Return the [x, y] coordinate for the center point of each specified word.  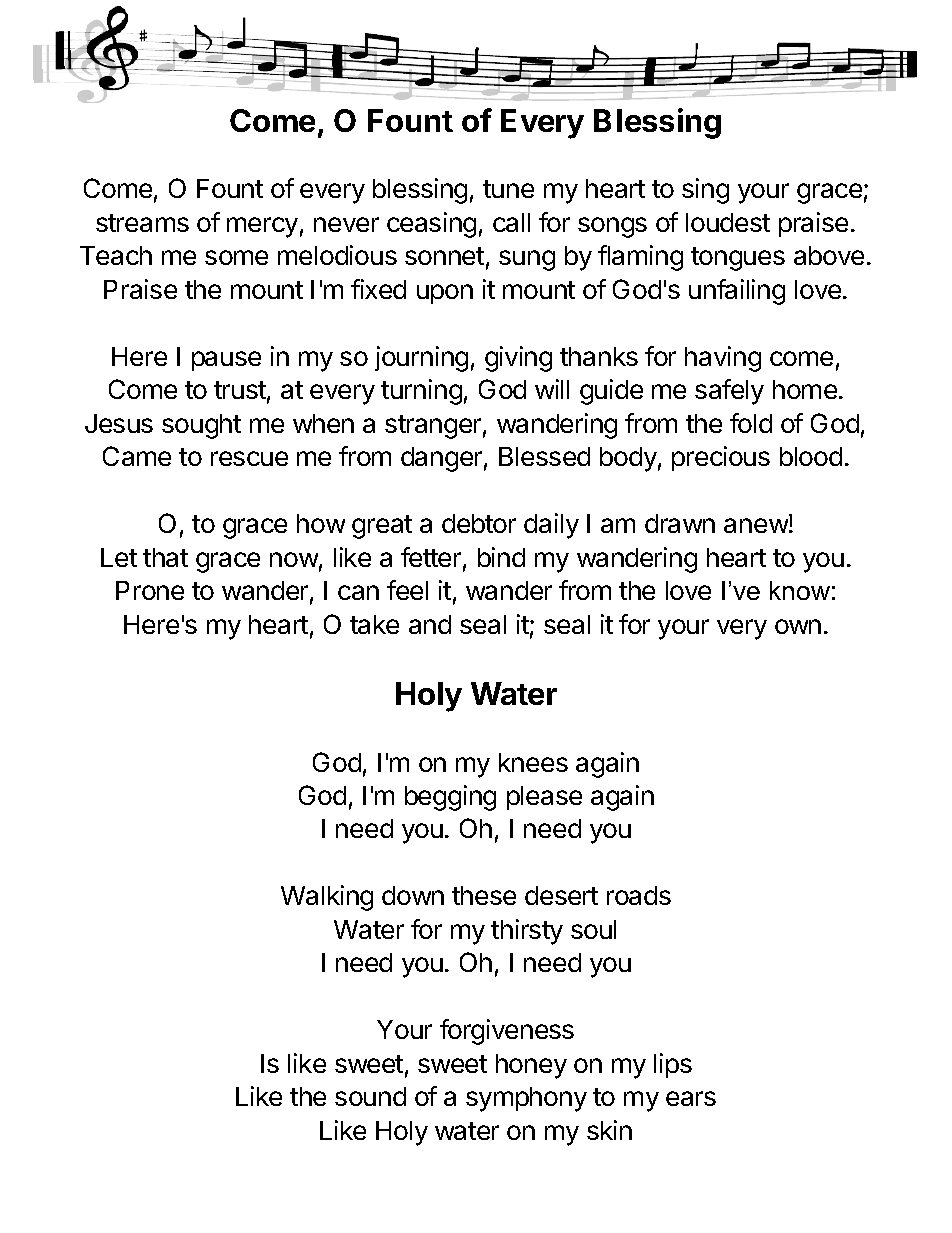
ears [691, 1098]
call [511, 222]
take [374, 624]
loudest [728, 222]
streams [142, 223]
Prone [150, 590]
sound [370, 1096]
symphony [526, 1099]
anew [756, 525]
